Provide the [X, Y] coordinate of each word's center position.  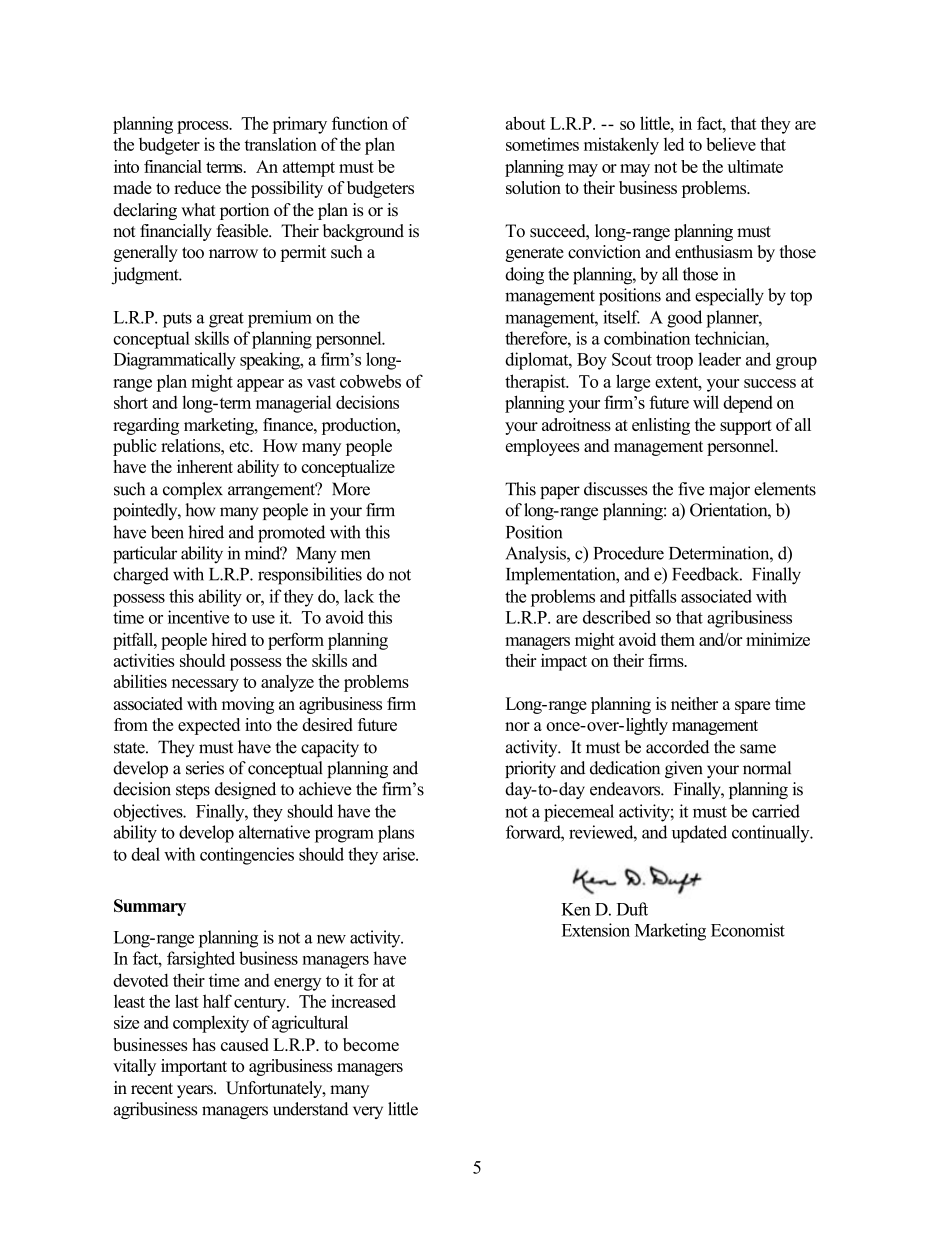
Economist [748, 930]
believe [731, 144]
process [204, 127]
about [525, 123]
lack [359, 596]
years [196, 1091]
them [677, 639]
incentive [198, 617]
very [368, 1112]
